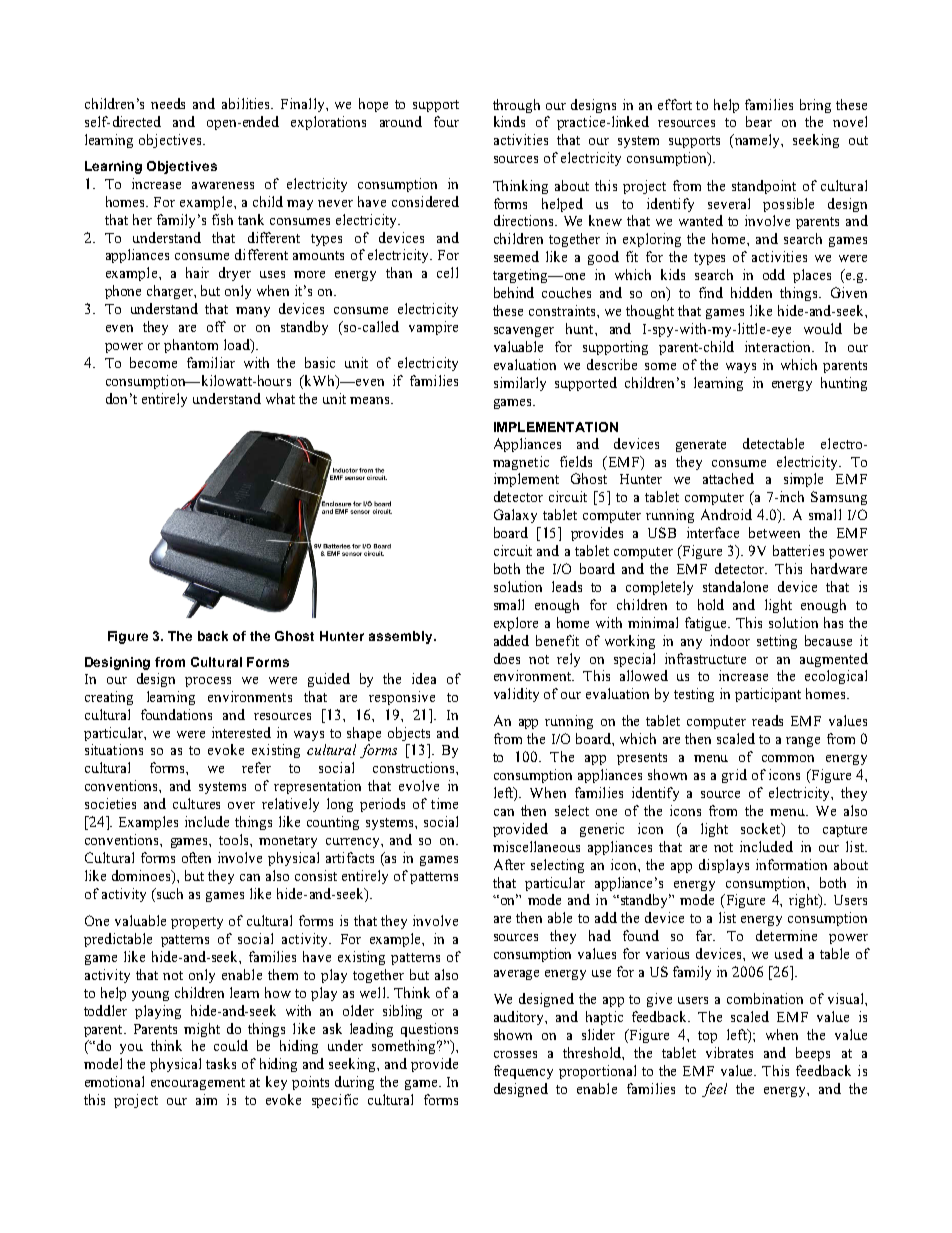 The width and height of the screenshot is (952, 1233). Describe the element at coordinates (198, 1084) in the screenshot. I see `encouragement` at that location.
